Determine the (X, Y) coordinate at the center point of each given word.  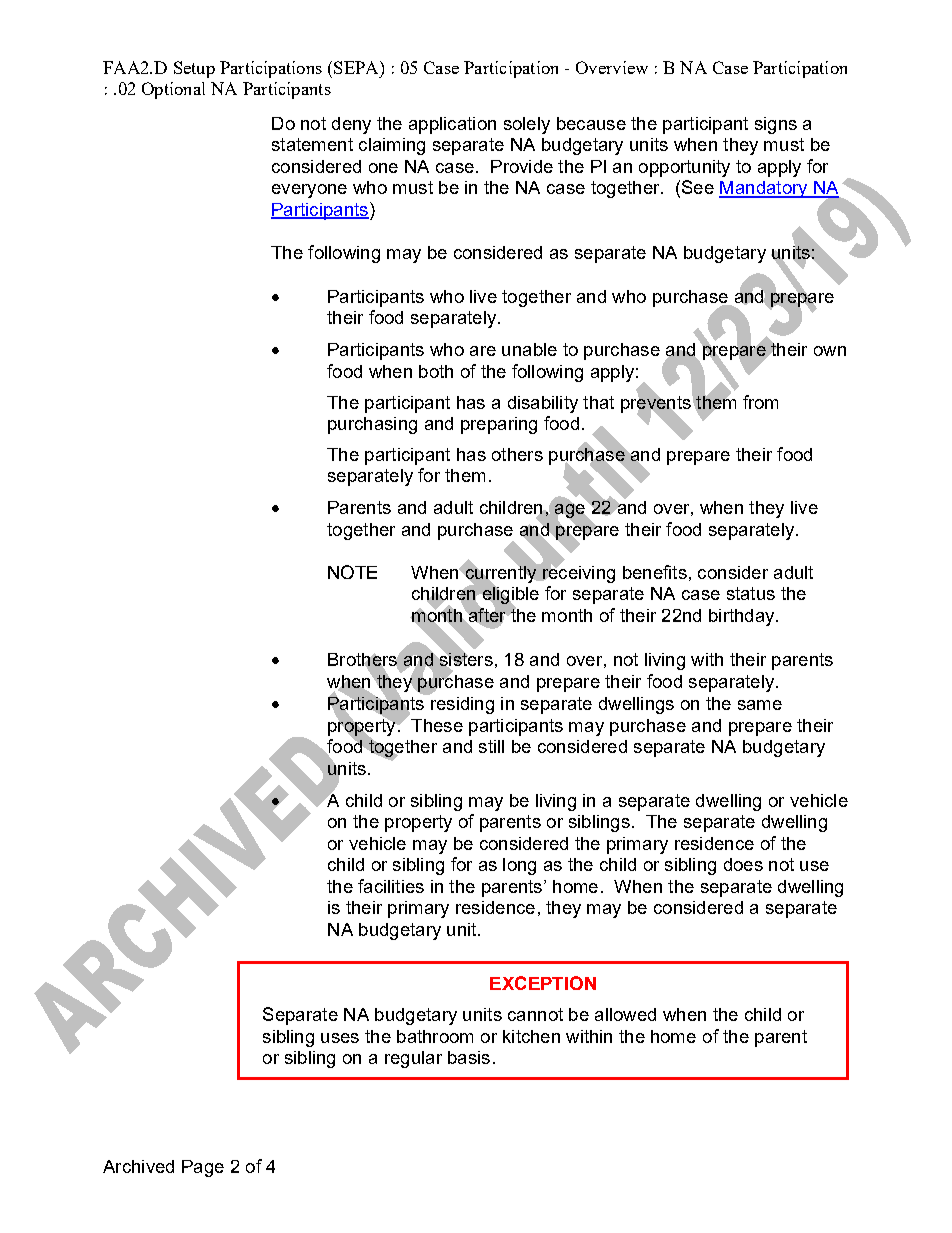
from (760, 402)
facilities (391, 886)
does (743, 864)
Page (203, 1168)
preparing (499, 425)
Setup (194, 69)
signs (776, 125)
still (491, 746)
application (452, 125)
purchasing (372, 425)
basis (469, 1057)
